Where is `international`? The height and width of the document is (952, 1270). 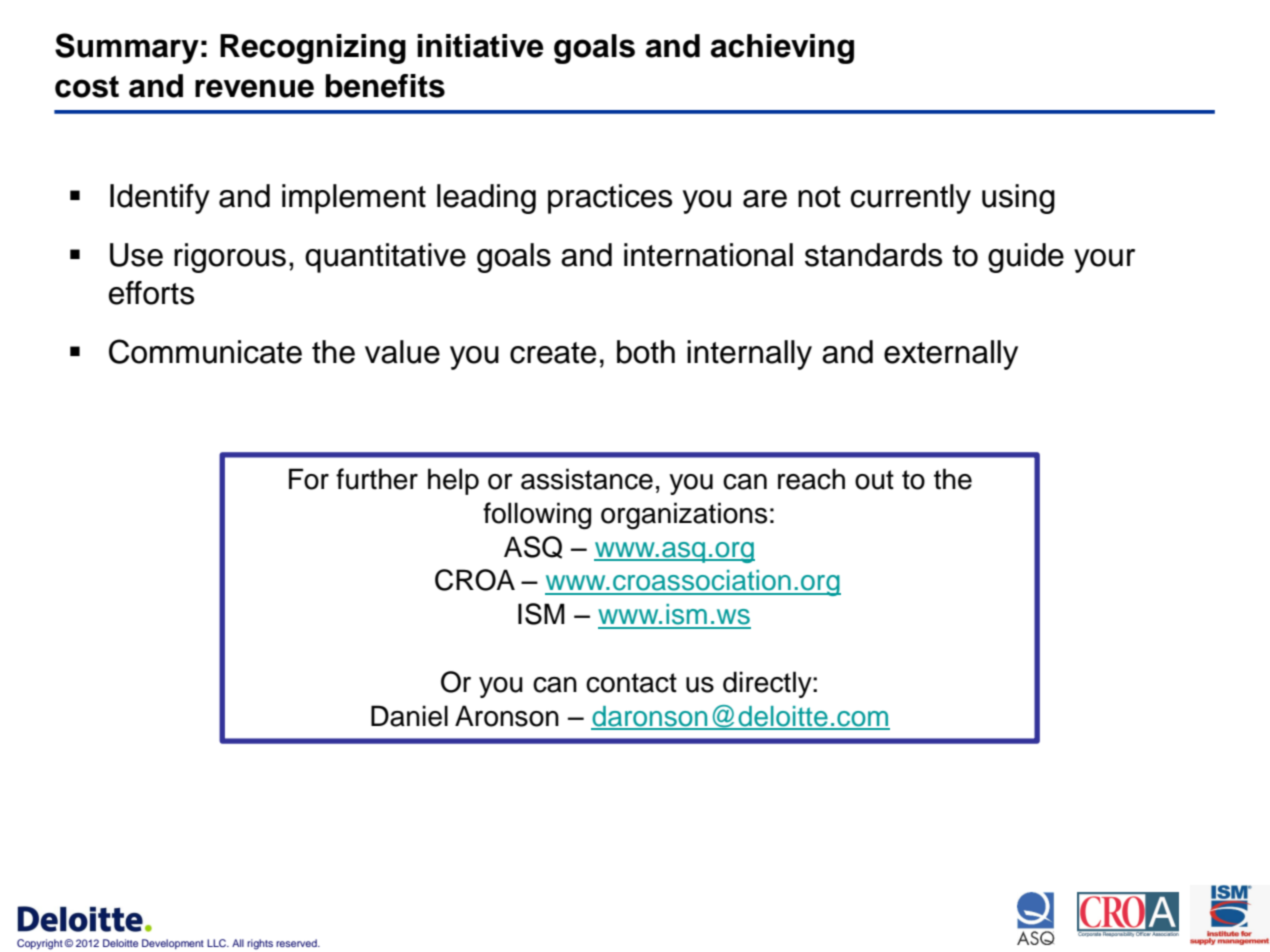
international is located at coordinates (708, 255).
